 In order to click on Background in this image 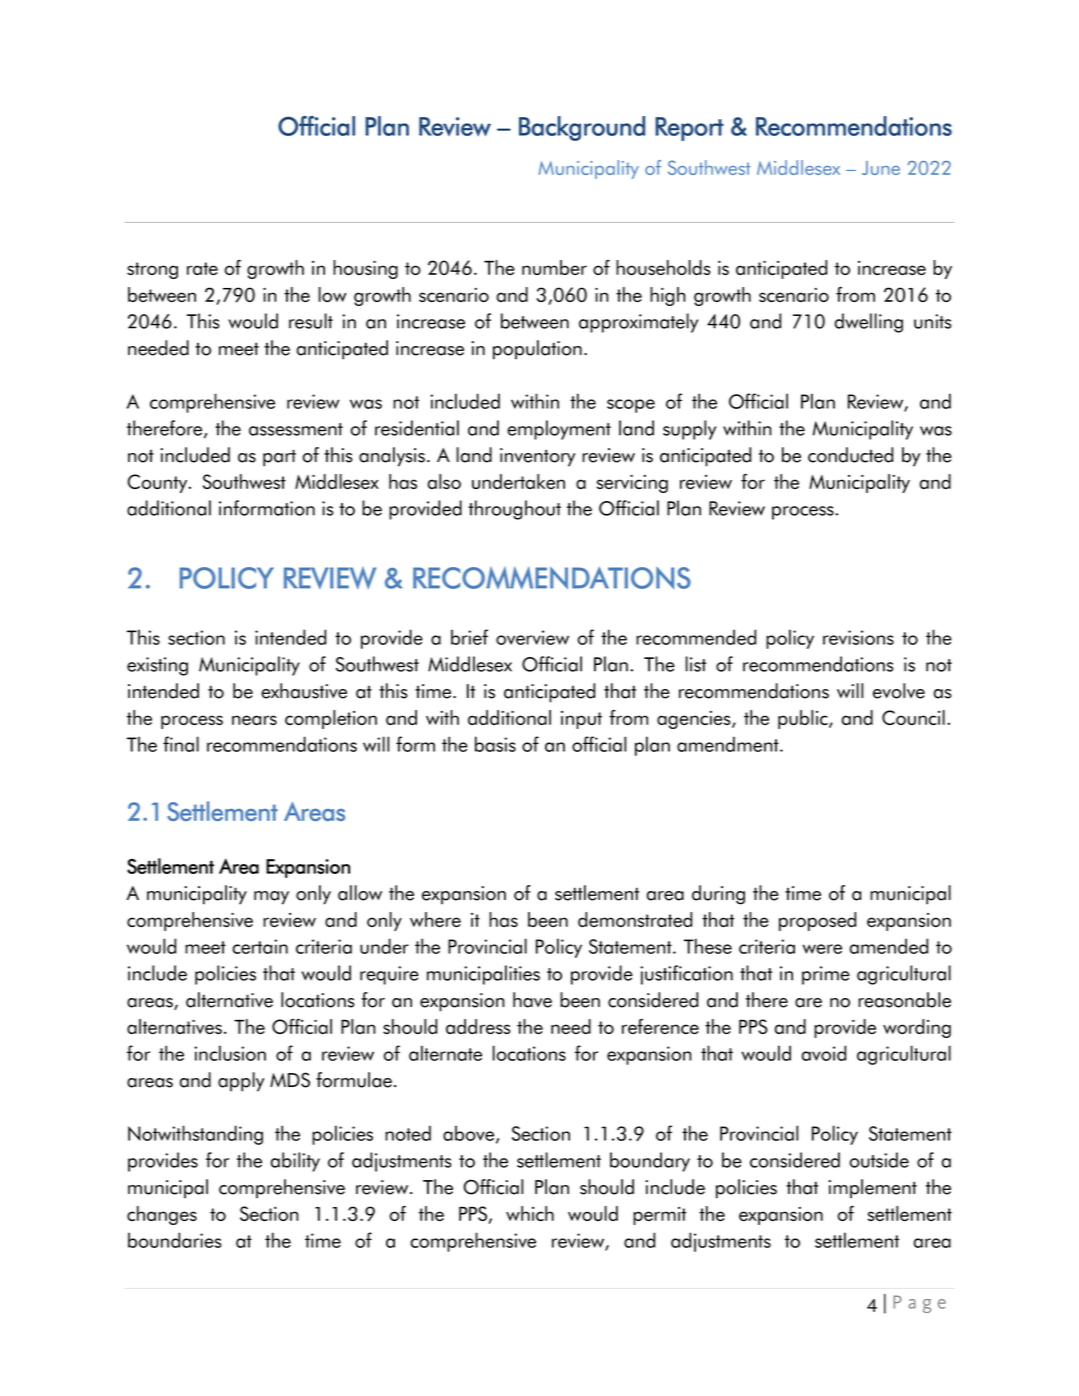, I will do `click(582, 128)`.
